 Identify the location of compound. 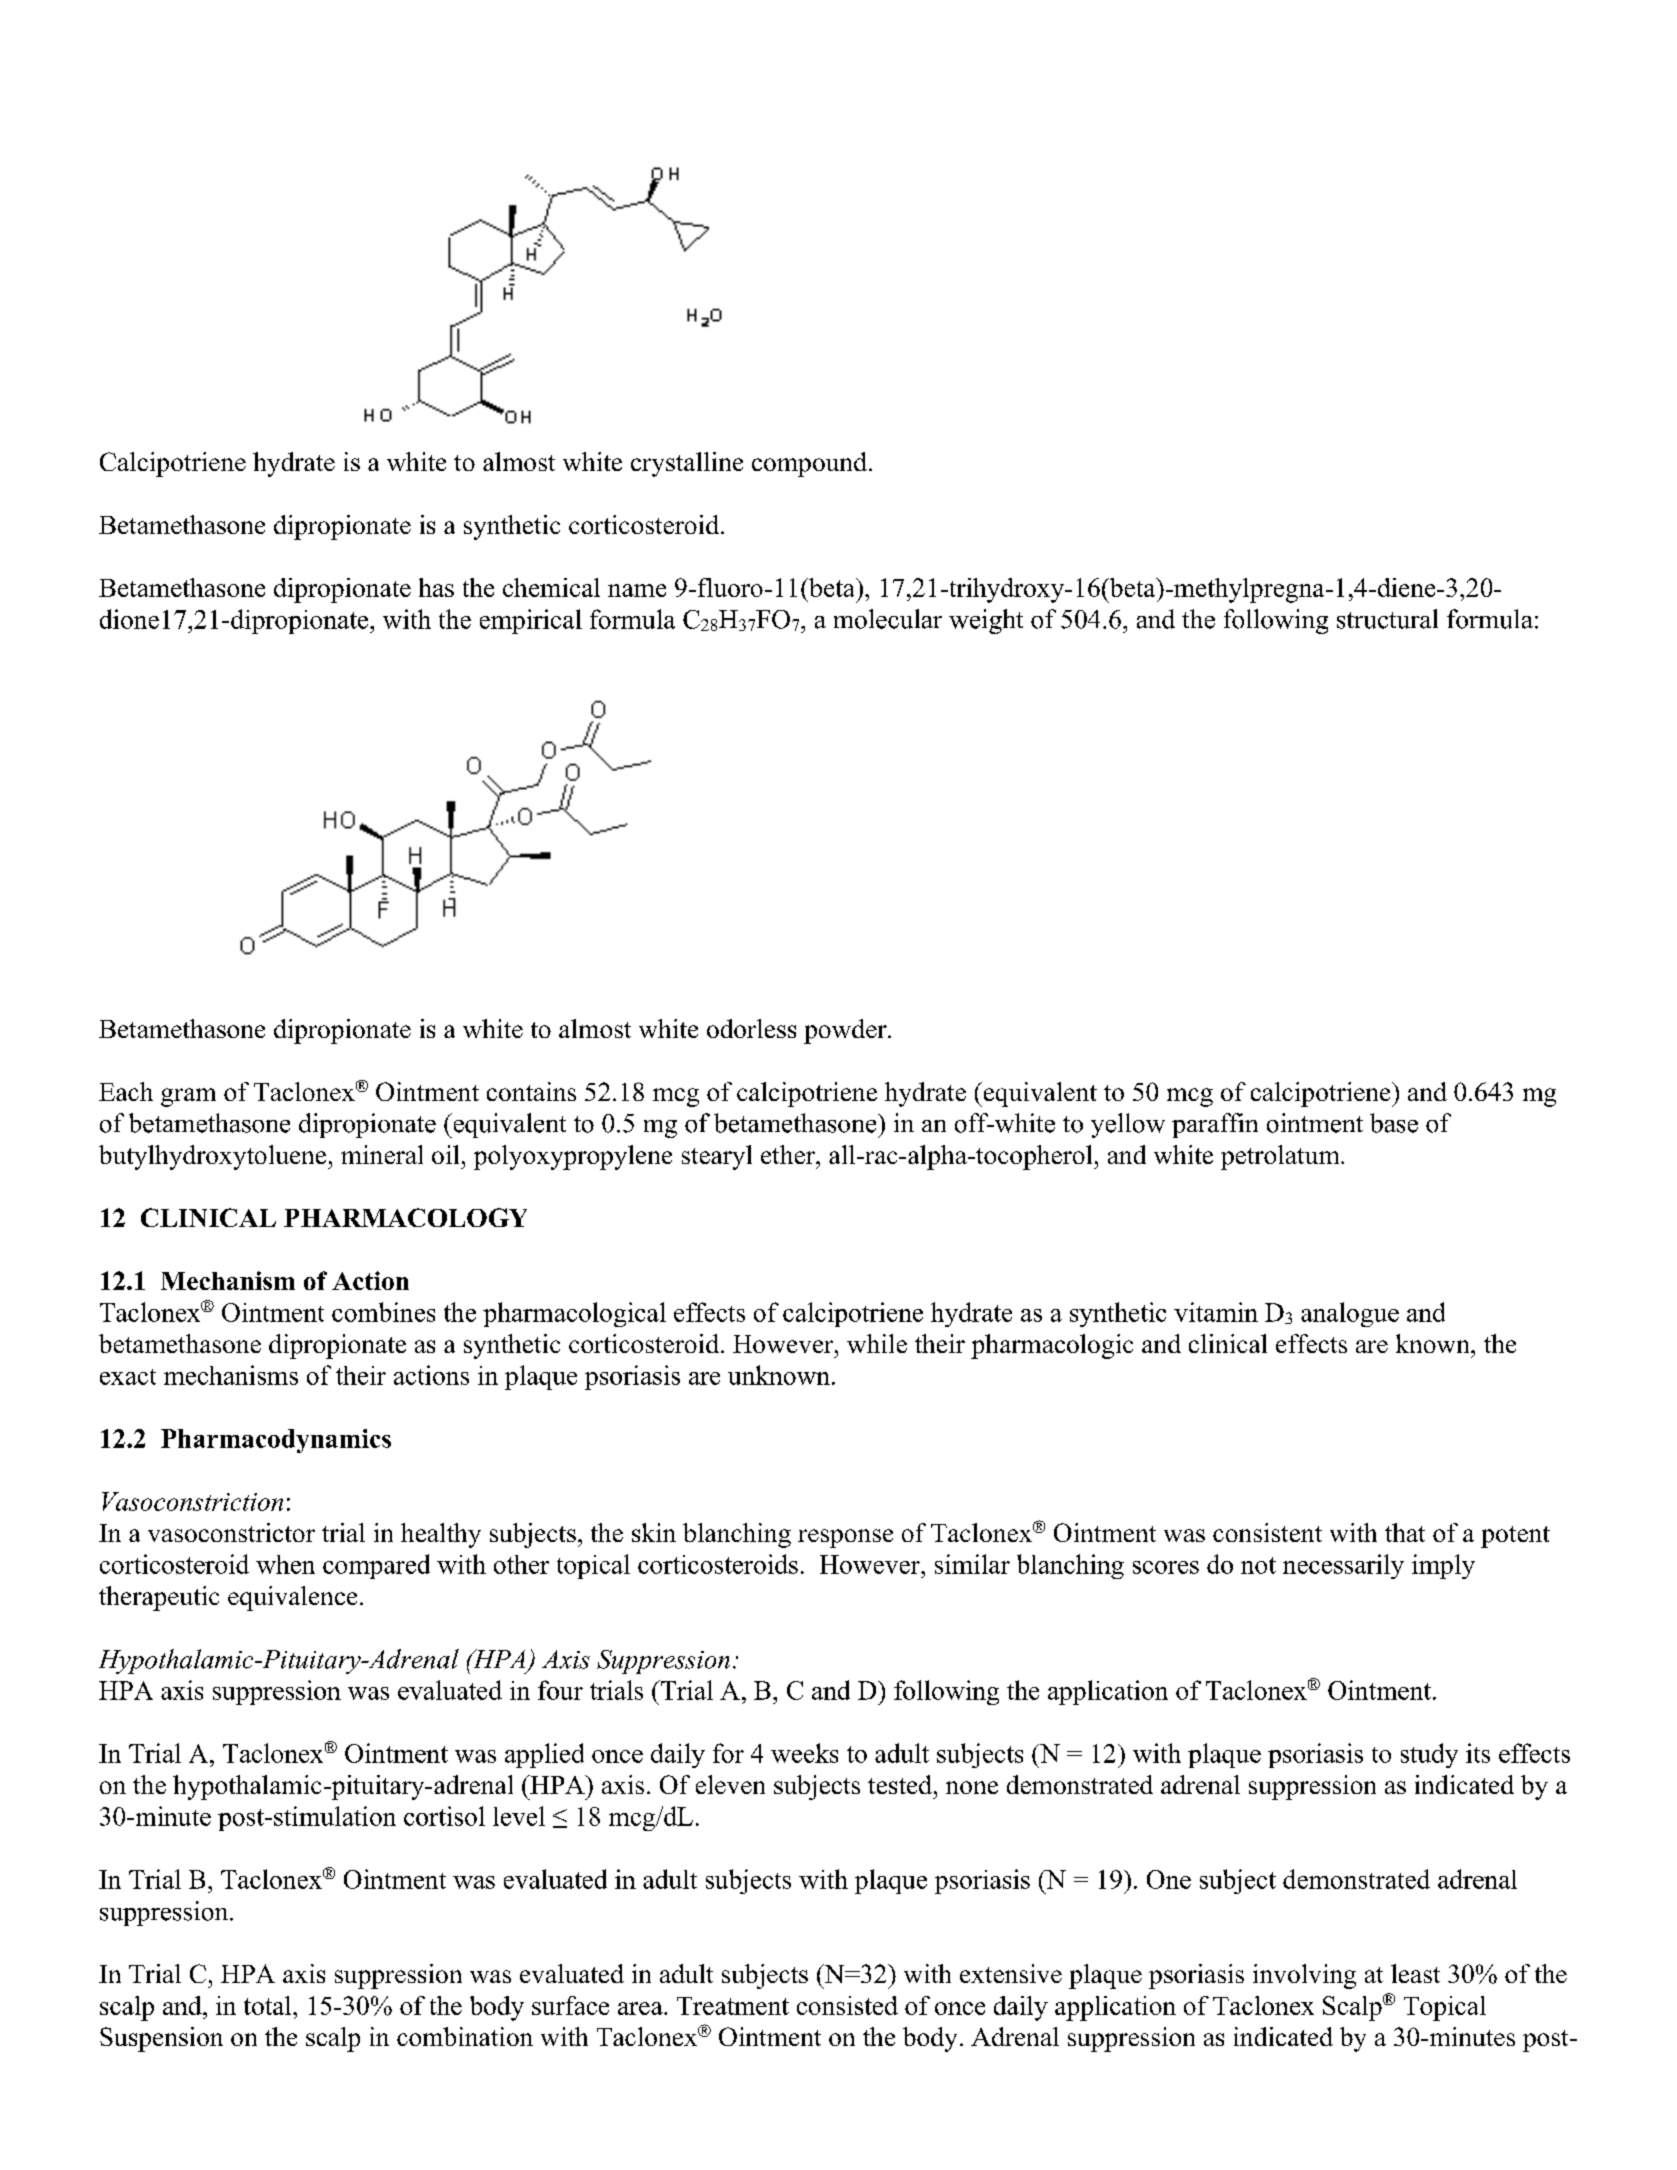
(809, 464).
